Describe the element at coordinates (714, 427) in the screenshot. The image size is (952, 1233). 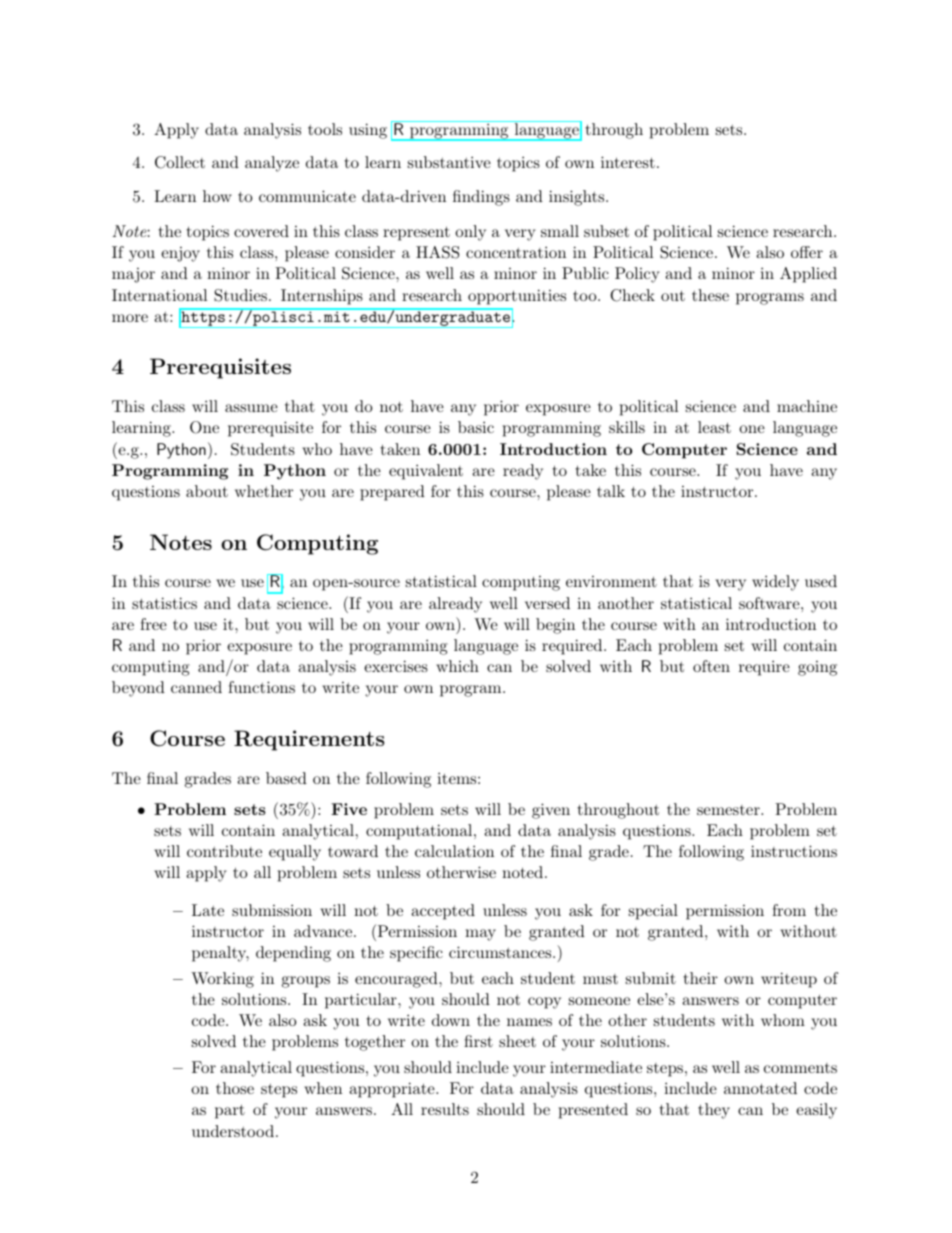
I see `least` at that location.
